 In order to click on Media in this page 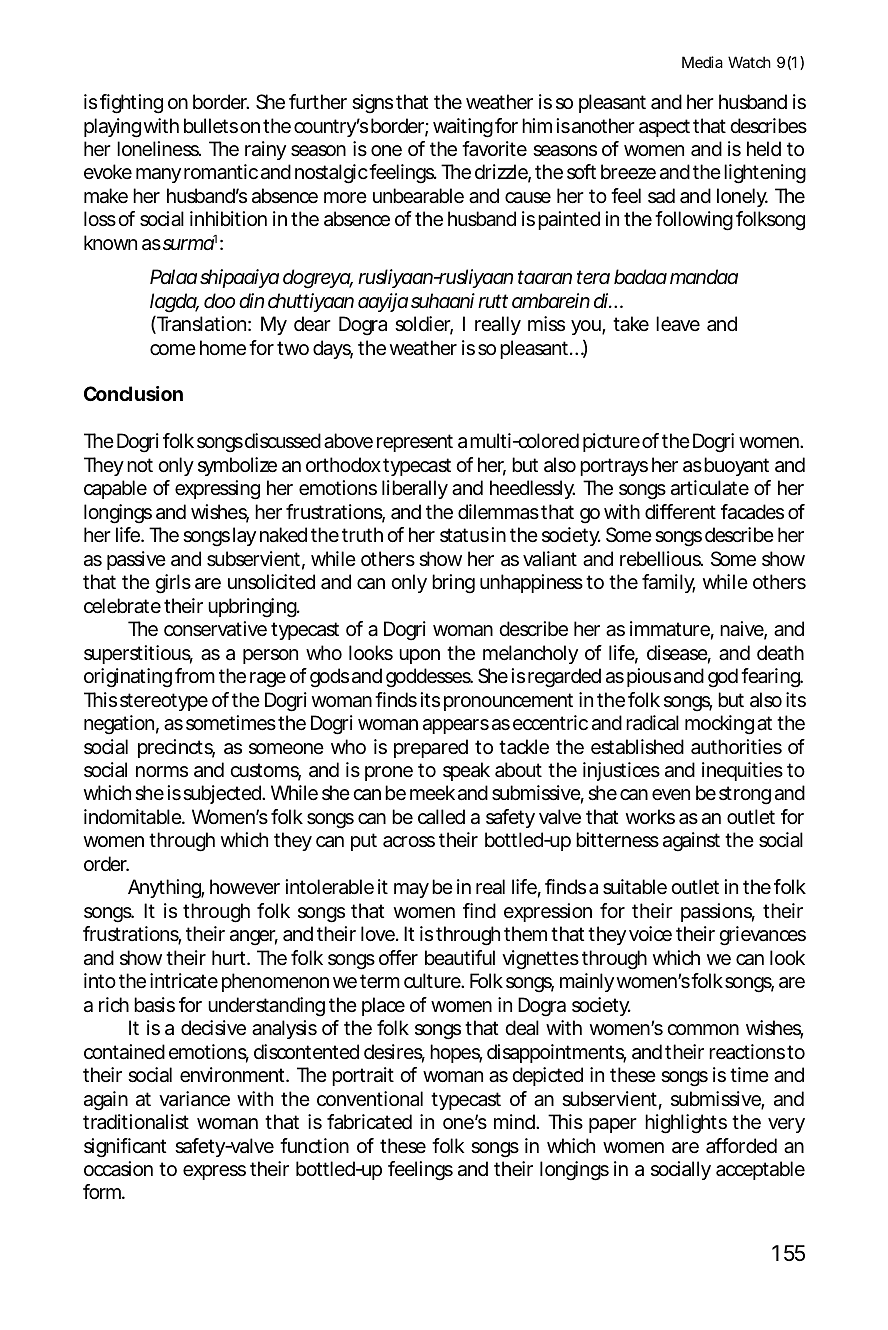, I will do `click(702, 62)`.
